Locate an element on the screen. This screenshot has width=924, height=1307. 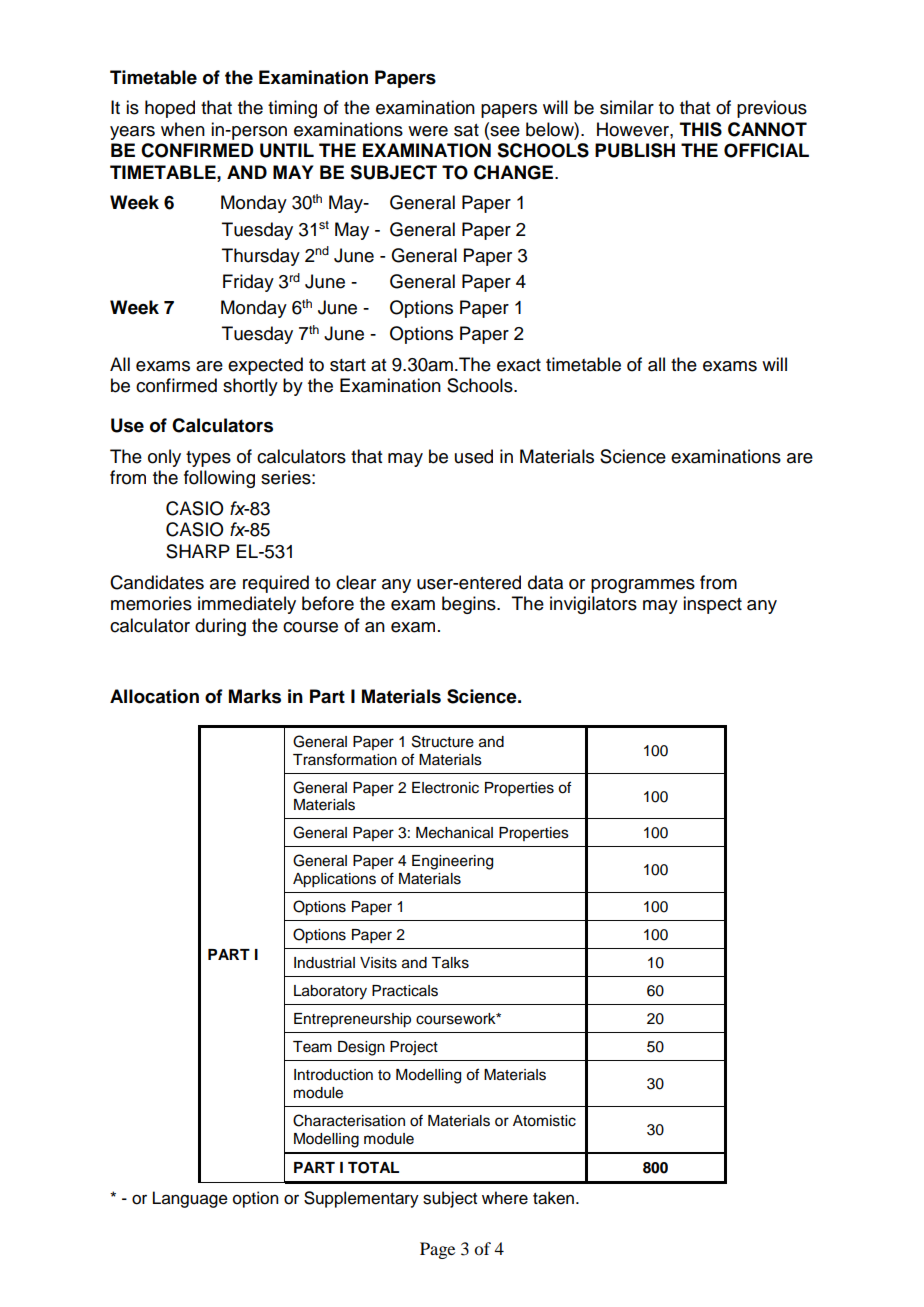
Engineering is located at coordinates (452, 862).
